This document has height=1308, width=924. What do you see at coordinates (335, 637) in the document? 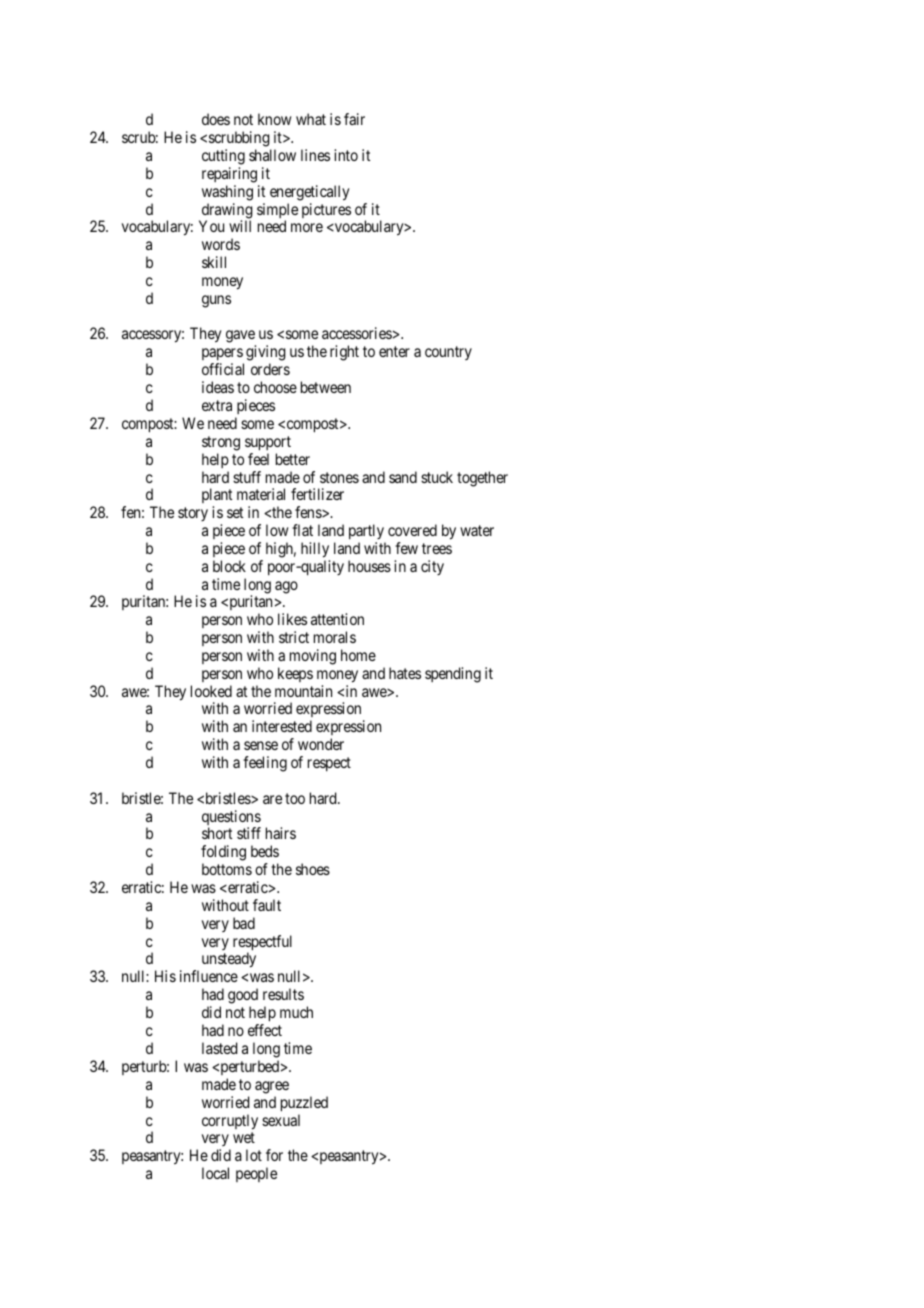
I see `morals` at bounding box center [335, 637].
